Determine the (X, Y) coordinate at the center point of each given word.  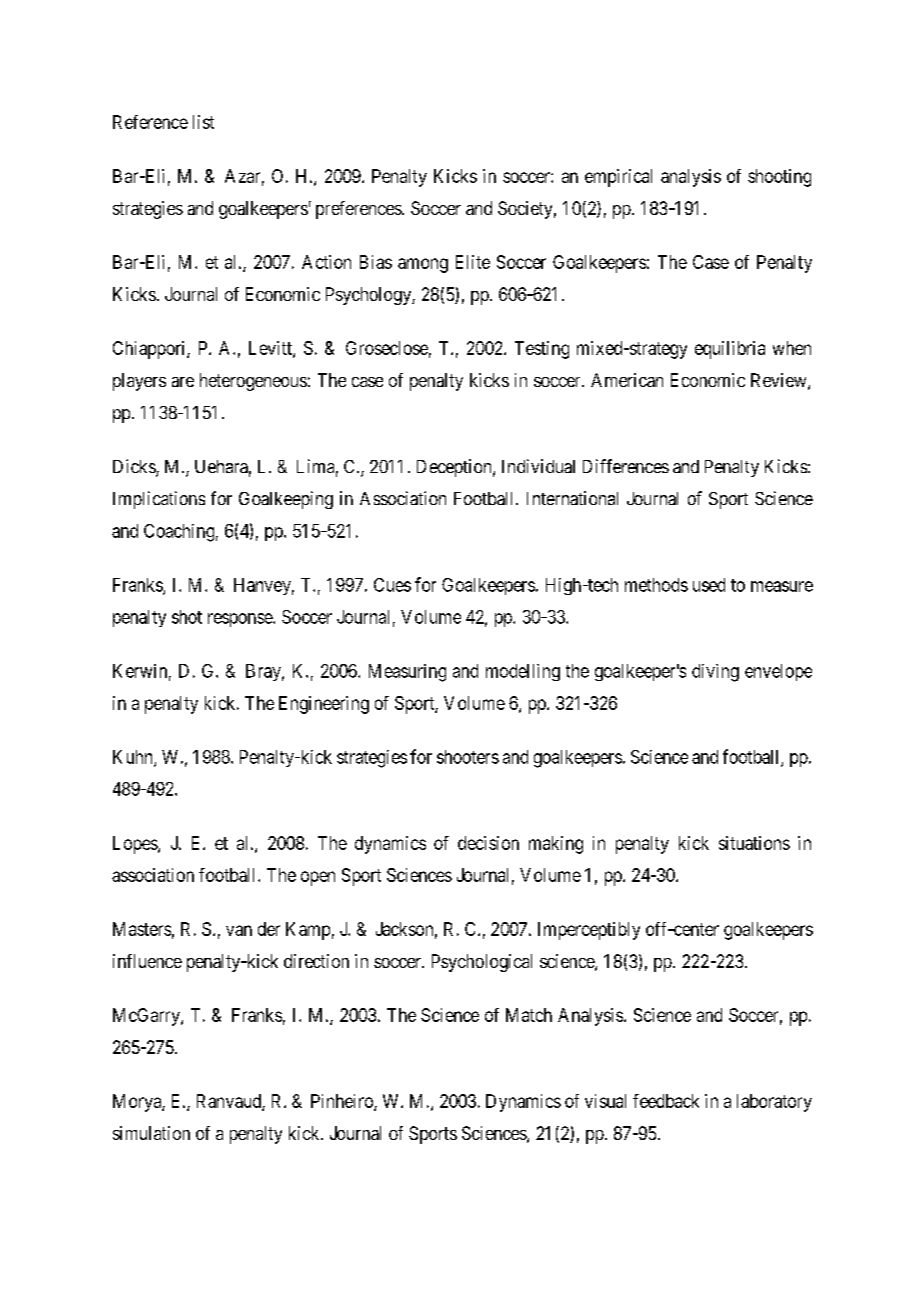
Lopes (136, 845)
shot (187, 617)
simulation (151, 1133)
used (709, 585)
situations (754, 843)
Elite (473, 262)
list (203, 122)
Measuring (407, 673)
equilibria (730, 350)
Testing (542, 350)
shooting (779, 178)
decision (488, 843)
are (183, 382)
